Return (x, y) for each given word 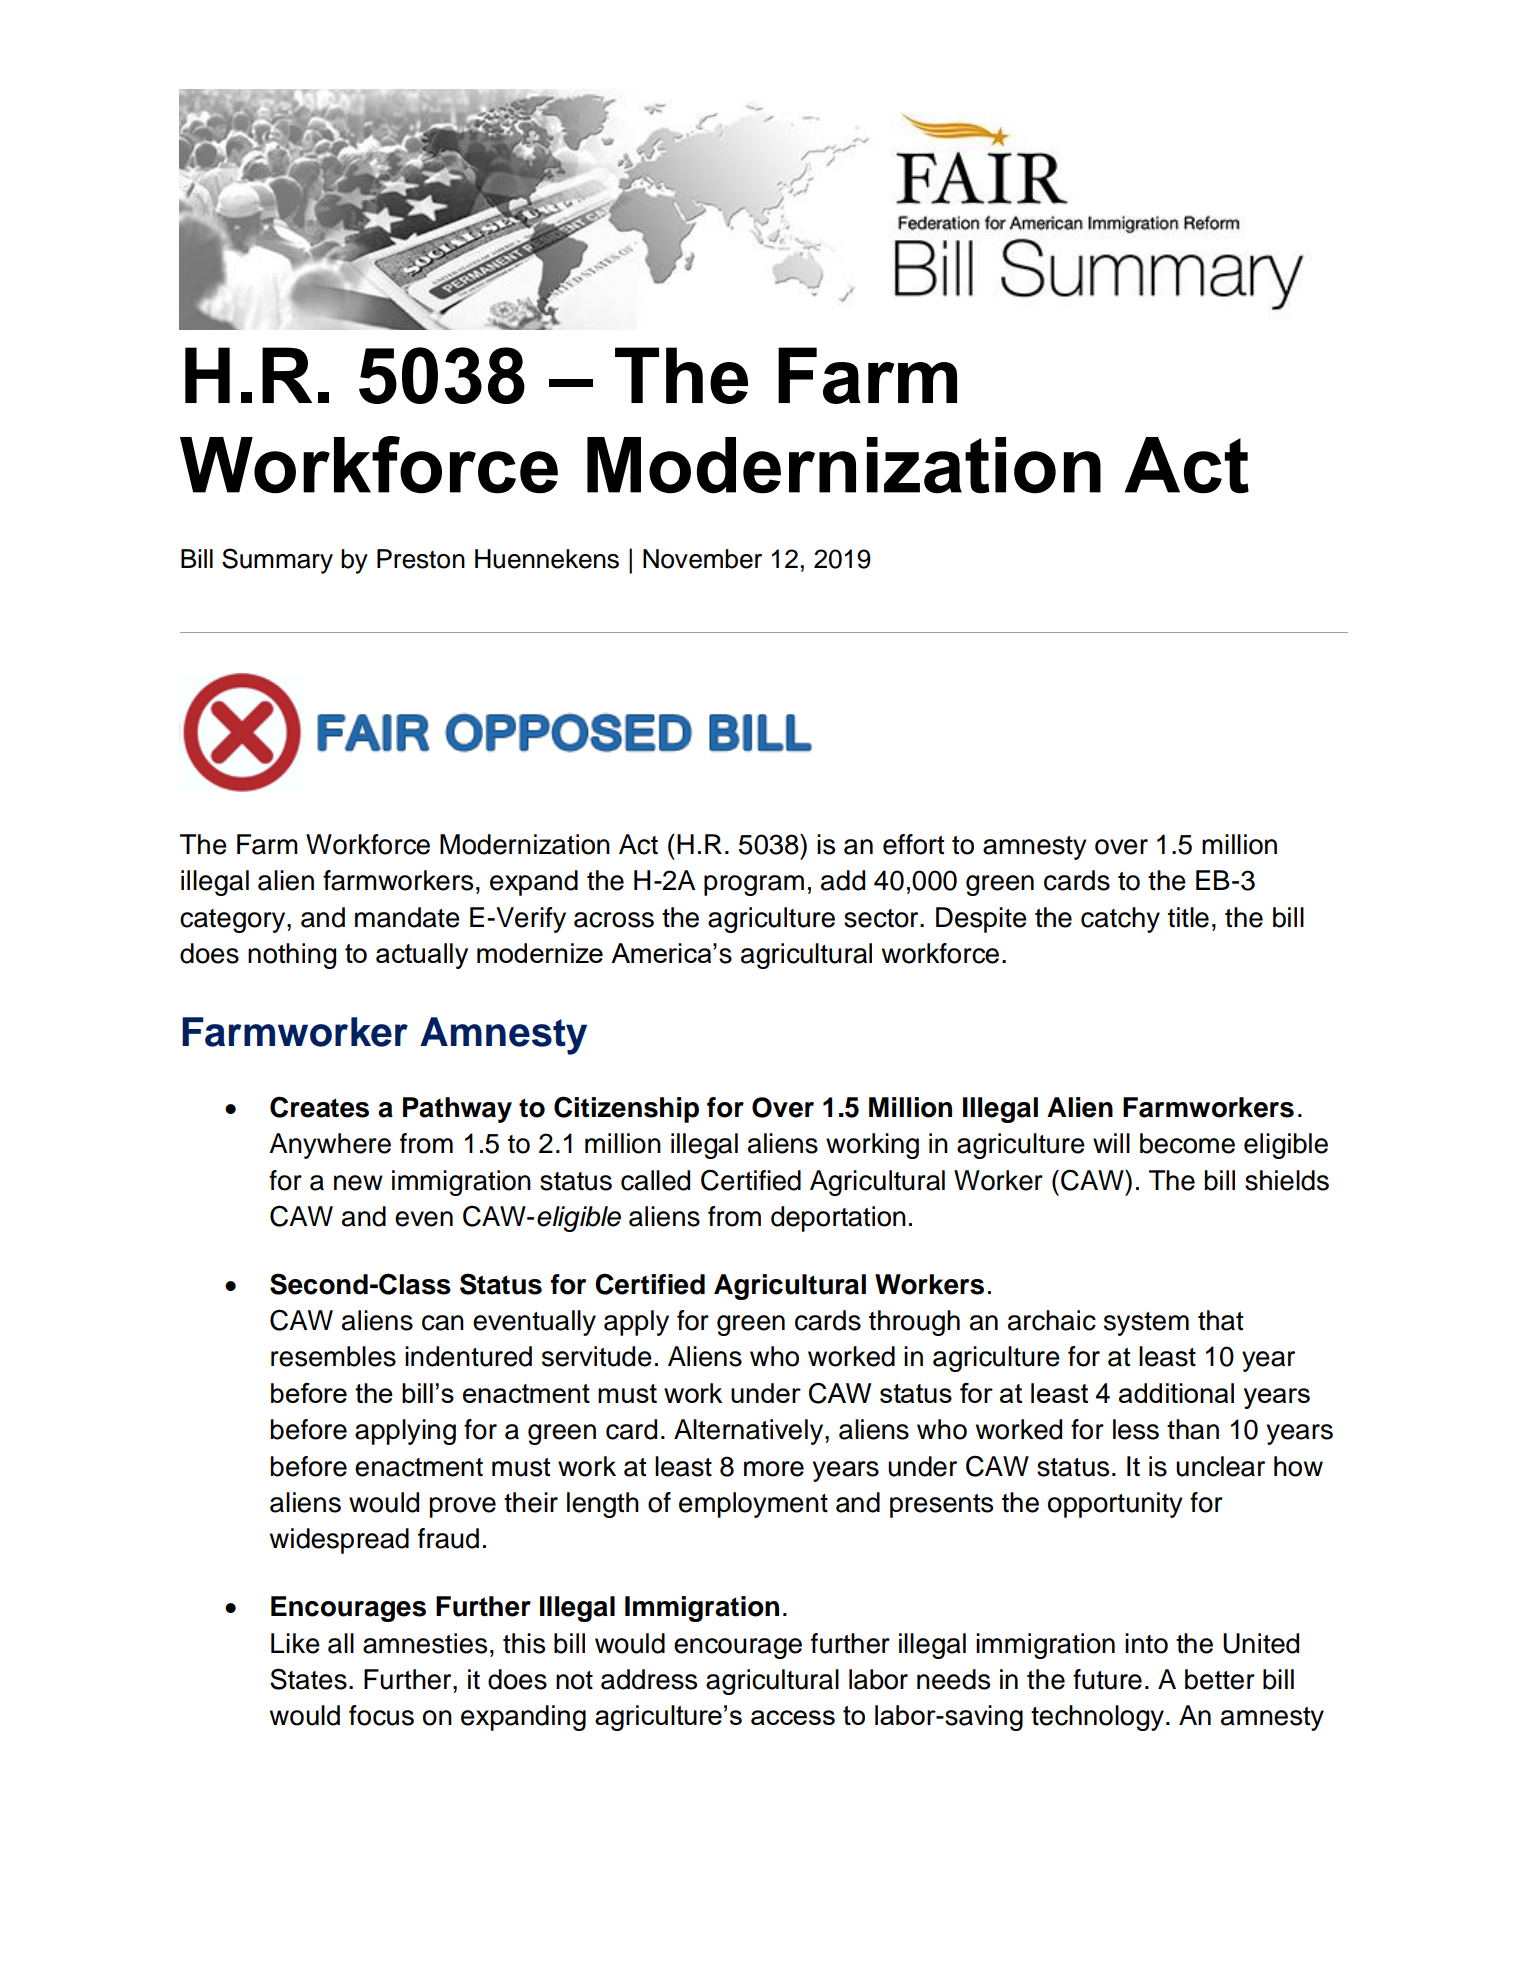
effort (913, 844)
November (702, 559)
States (308, 1679)
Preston (421, 559)
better (1220, 1679)
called (655, 1180)
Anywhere (330, 1146)
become (1187, 1143)
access (793, 1717)
